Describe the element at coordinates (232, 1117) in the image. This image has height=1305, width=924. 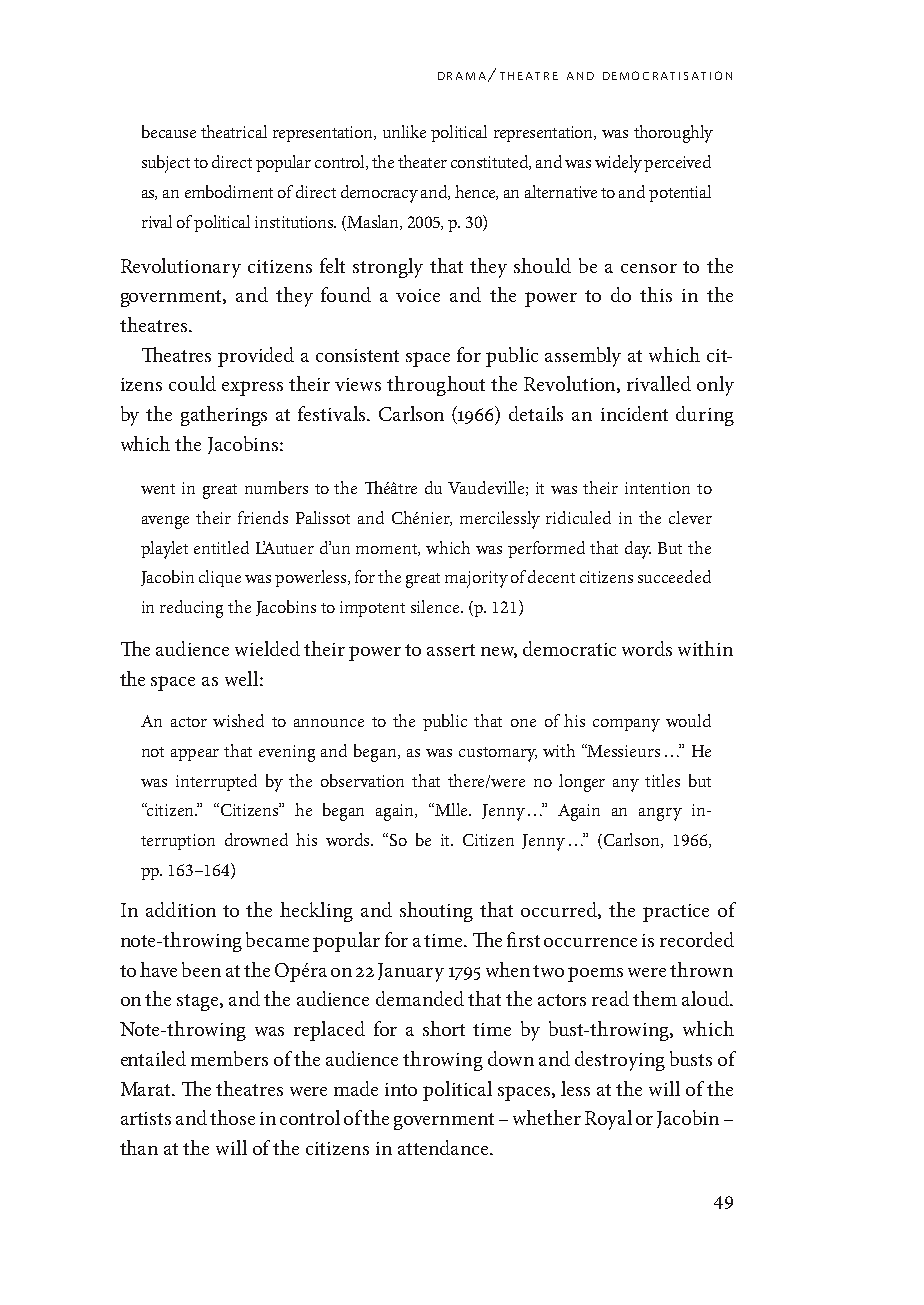
I see `those` at that location.
